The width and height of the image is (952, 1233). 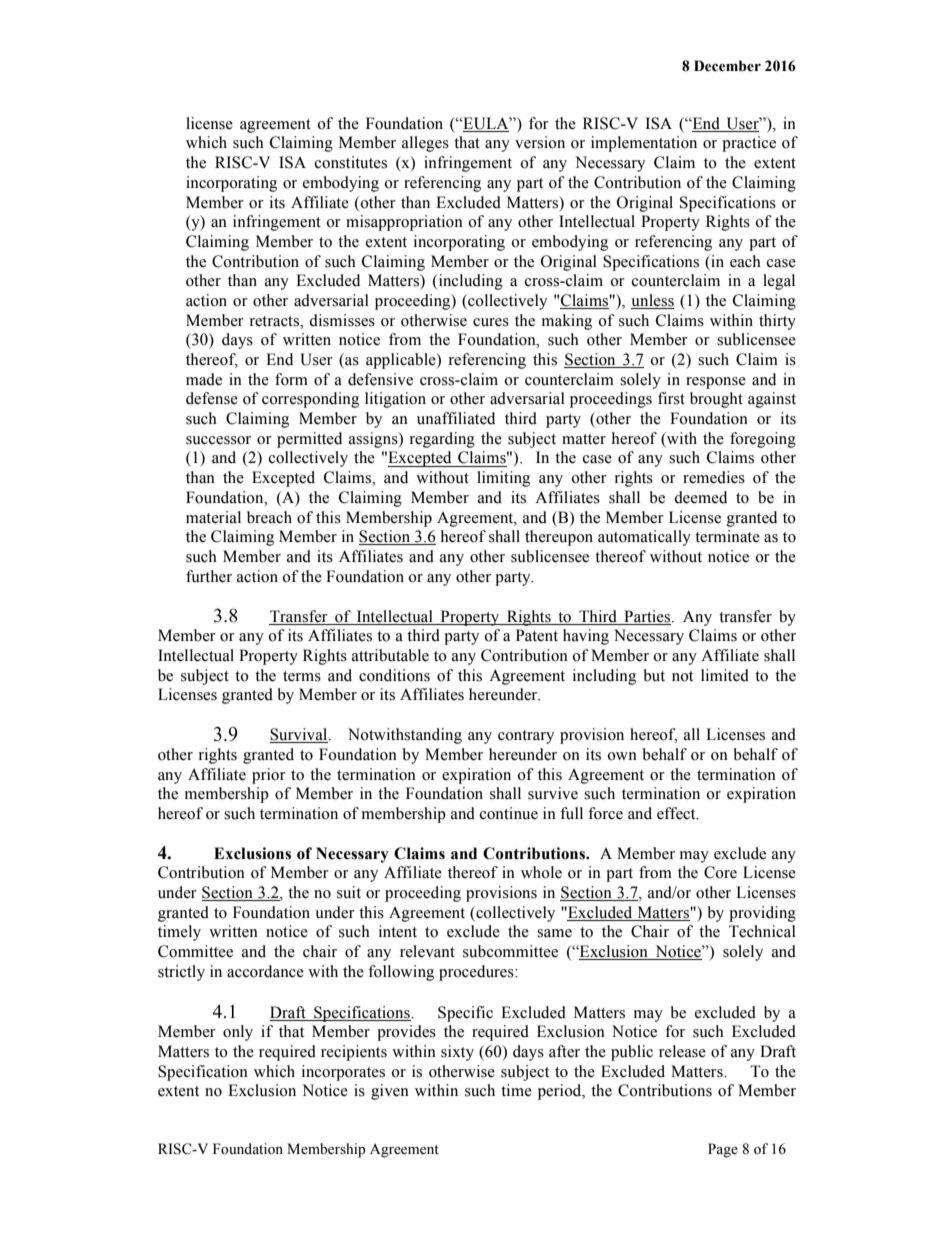 What do you see at coordinates (537, 635) in the image?
I see `Patent` at bounding box center [537, 635].
